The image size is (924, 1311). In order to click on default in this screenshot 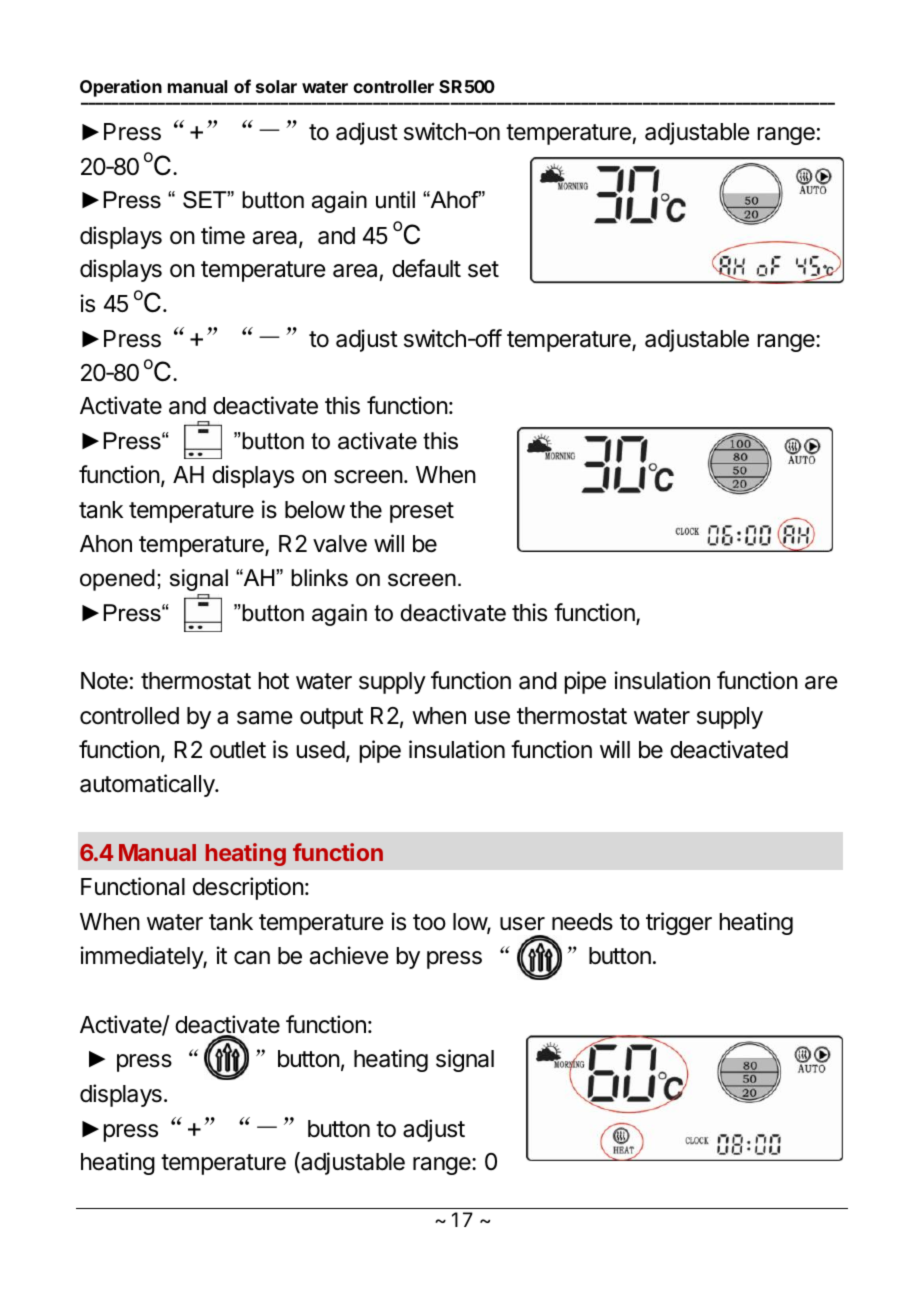, I will do `click(426, 268)`.
